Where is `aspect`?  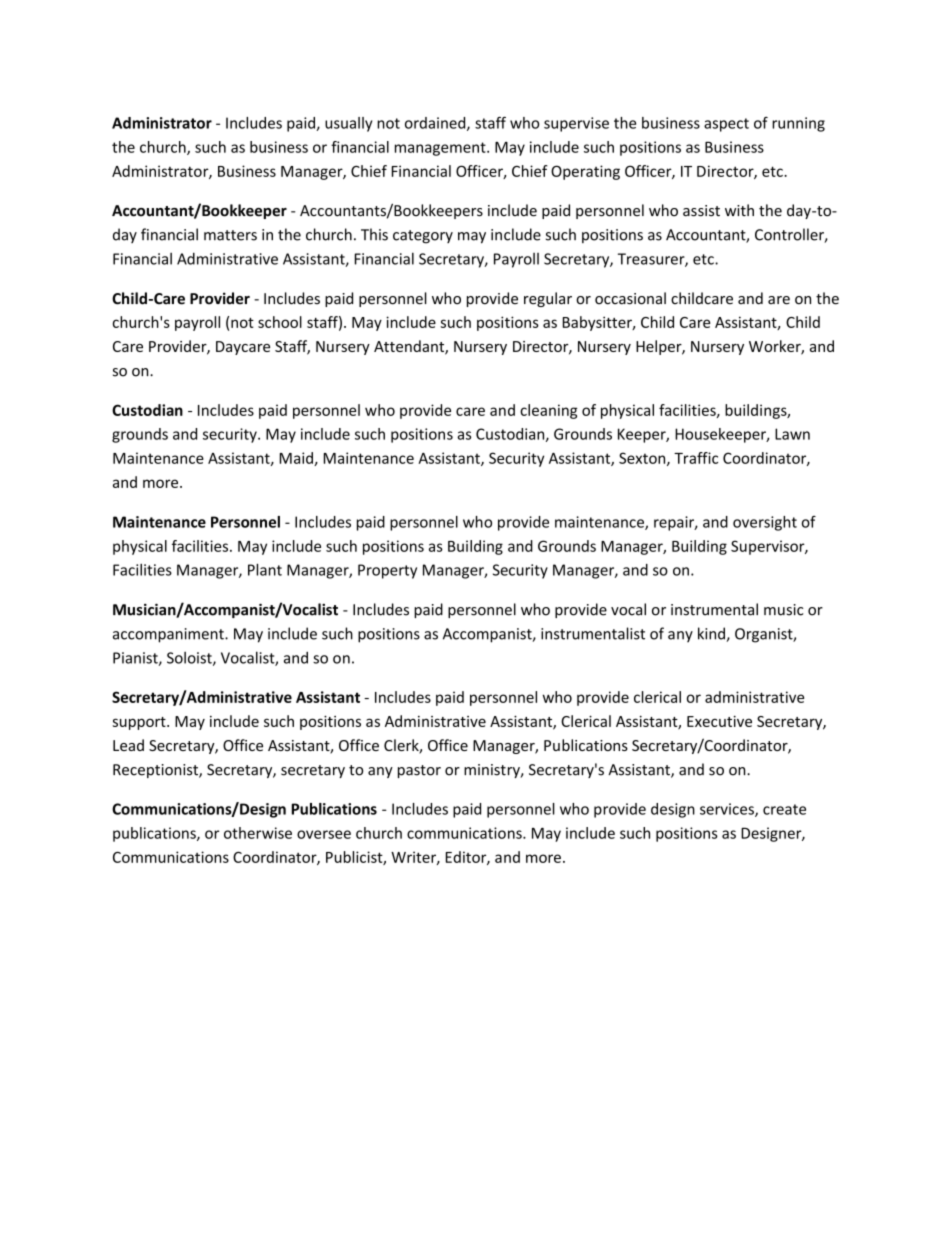 aspect is located at coordinates (726, 125).
